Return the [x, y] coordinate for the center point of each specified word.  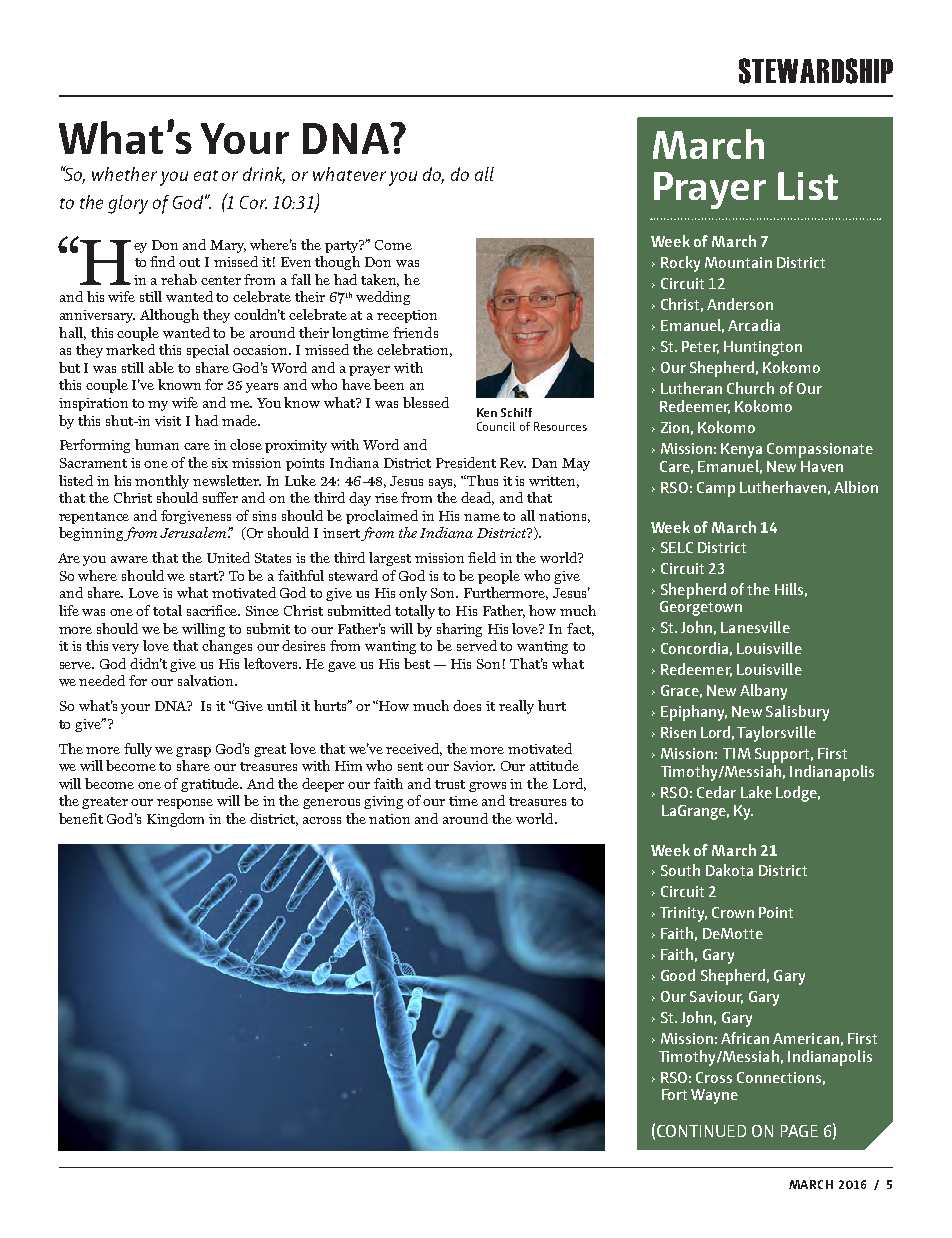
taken [380, 280]
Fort [674, 1094]
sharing [459, 630]
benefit [81, 818]
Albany [763, 692]
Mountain [738, 262]
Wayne [714, 1096]
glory [128, 204]
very [125, 649]
